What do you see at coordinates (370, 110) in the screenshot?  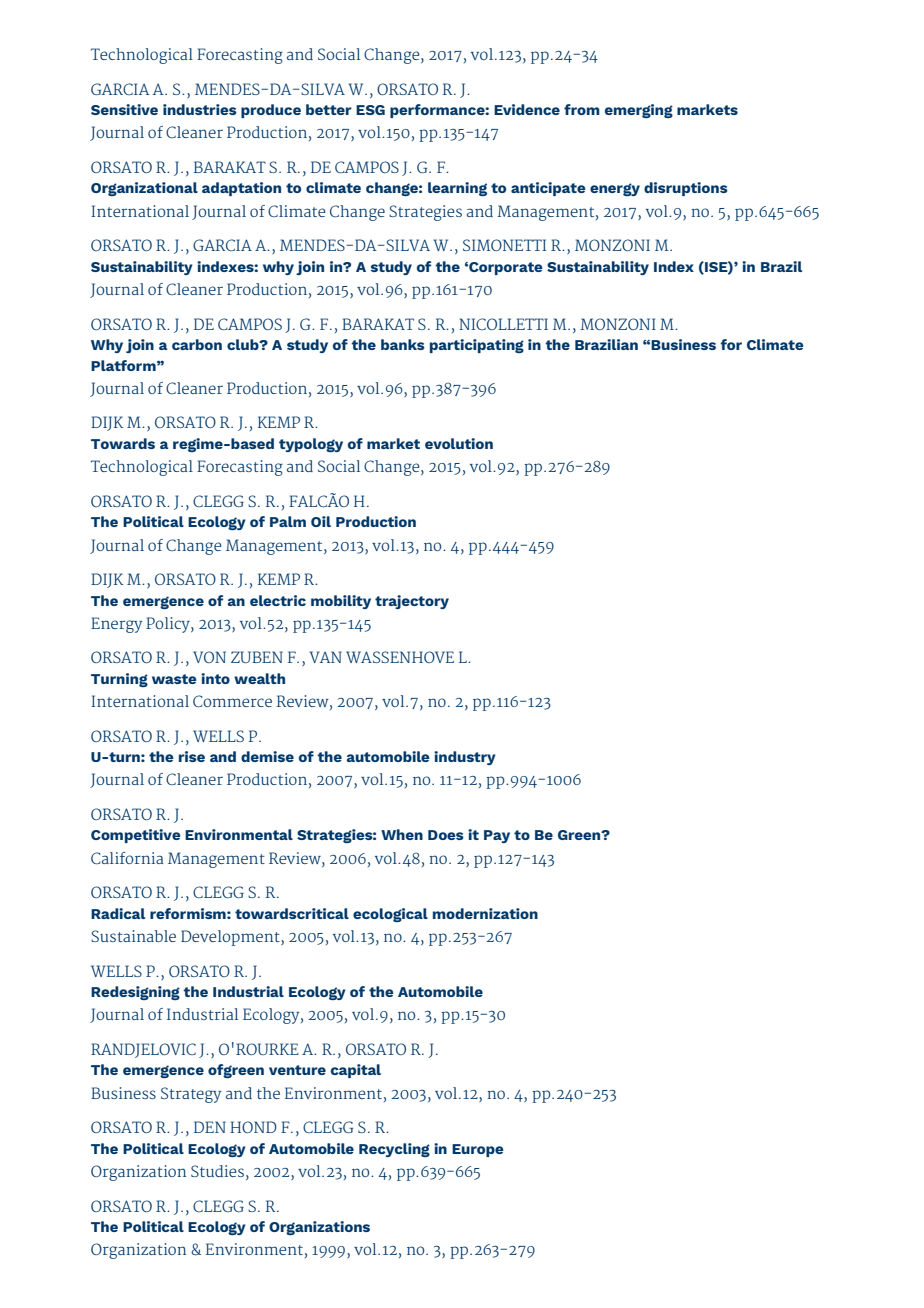 I see `ESG` at bounding box center [370, 110].
